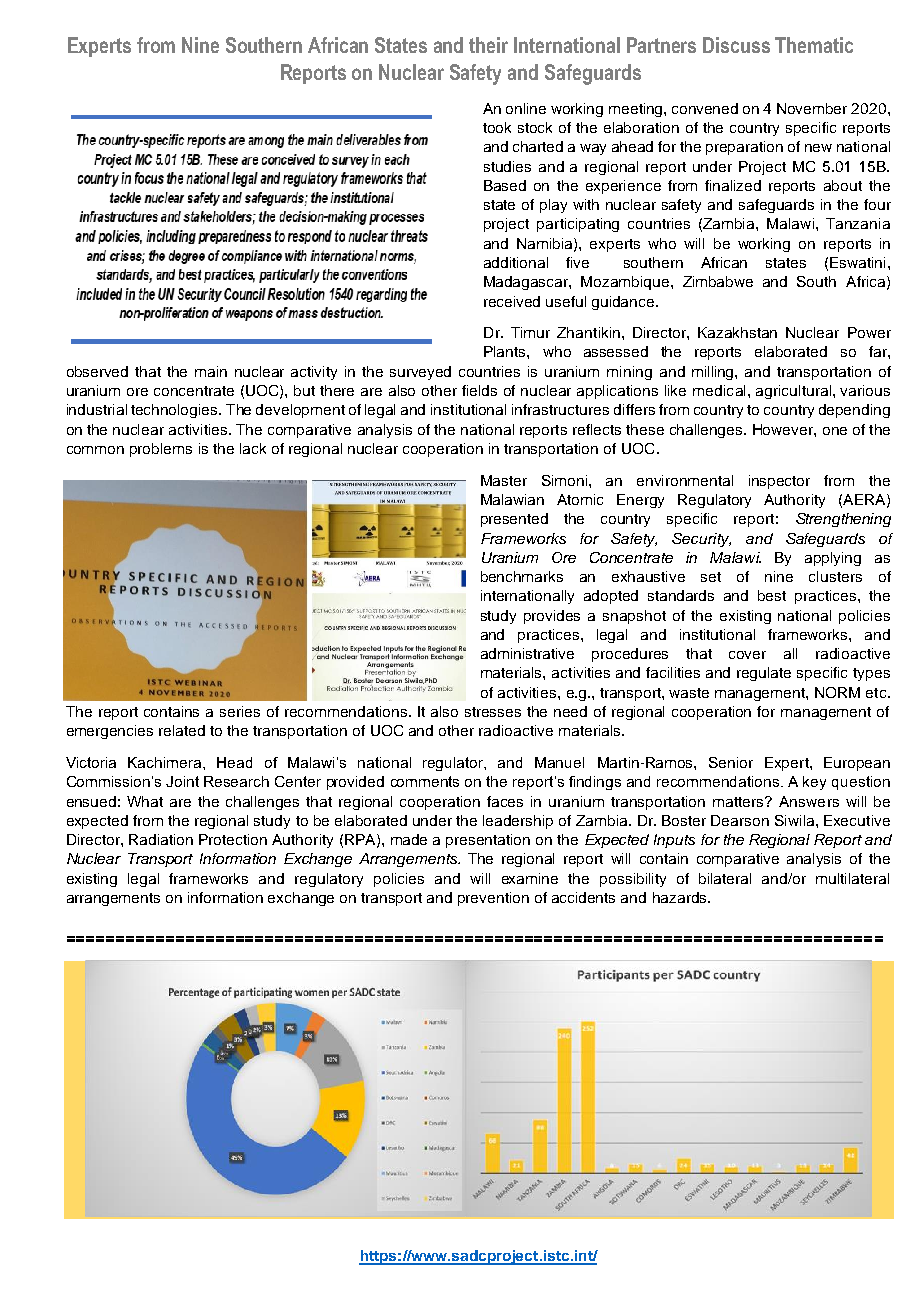 This page has height=1308, width=924. I want to click on Master, so click(504, 480).
